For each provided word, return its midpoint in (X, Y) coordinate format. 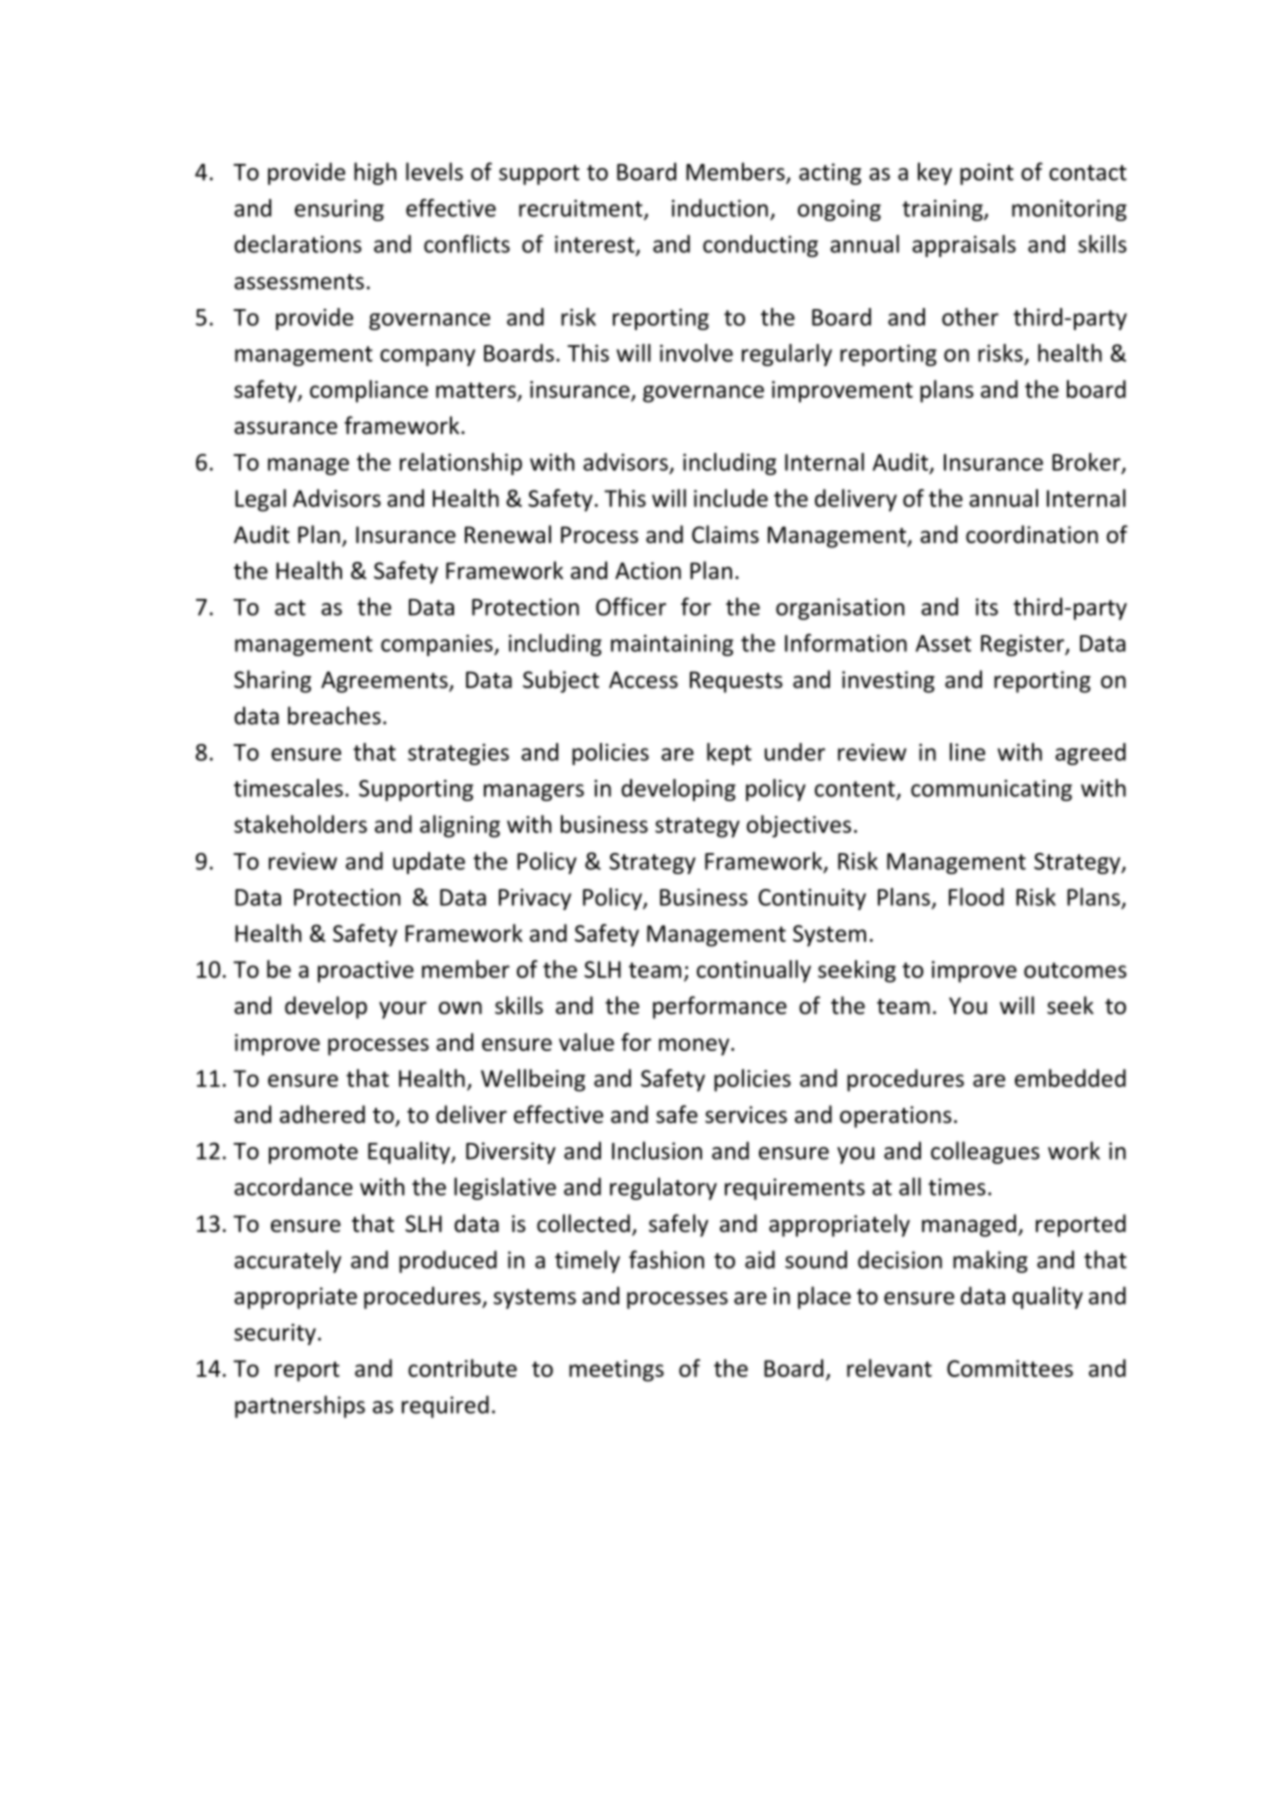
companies (438, 645)
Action (648, 571)
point (987, 174)
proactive (366, 972)
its (987, 607)
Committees (1010, 1368)
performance (720, 1007)
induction (720, 208)
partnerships (300, 1406)
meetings (616, 1371)
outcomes (1075, 970)
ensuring (339, 210)
